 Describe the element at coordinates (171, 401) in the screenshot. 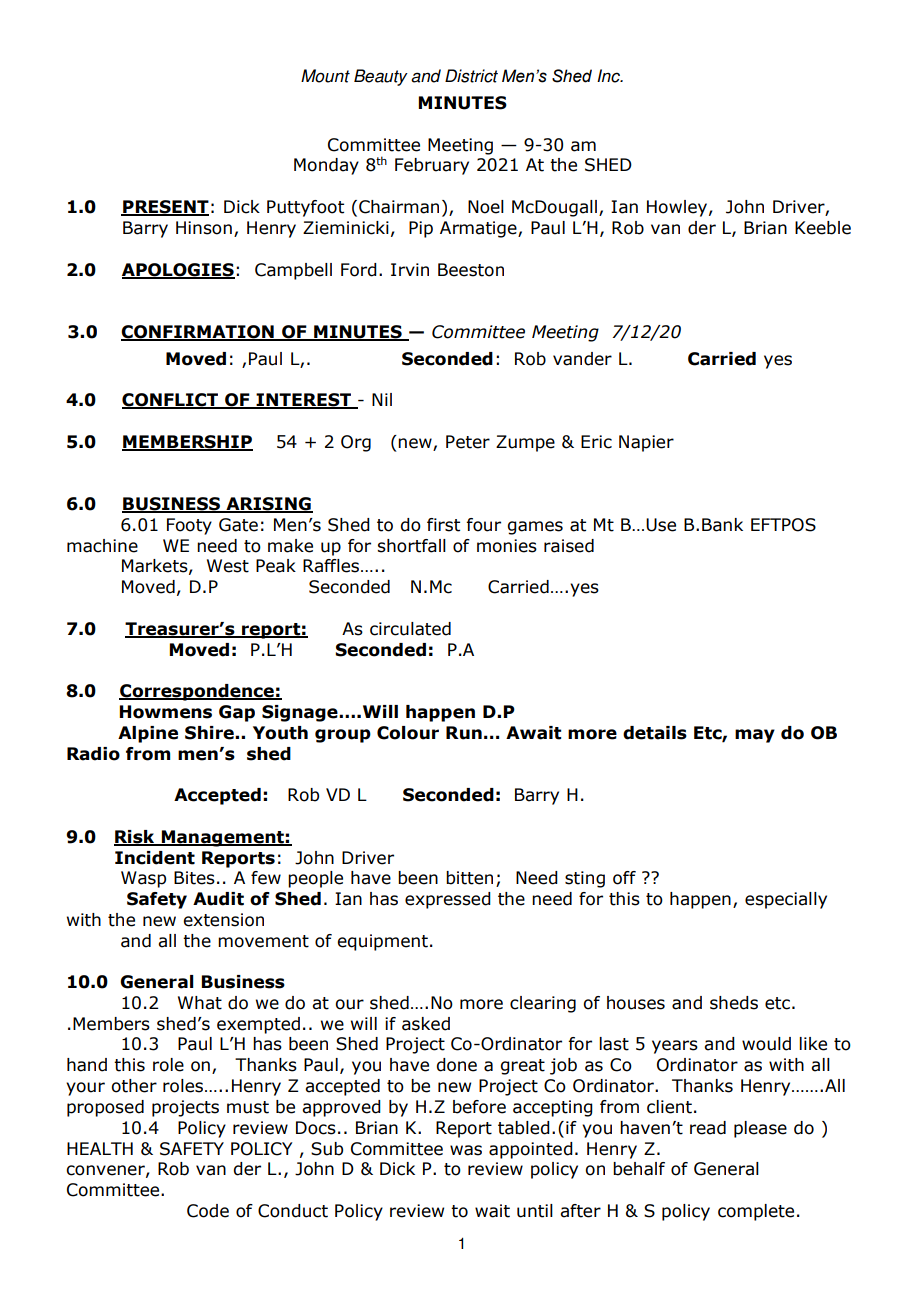

I see `CONFLICT` at that location.
